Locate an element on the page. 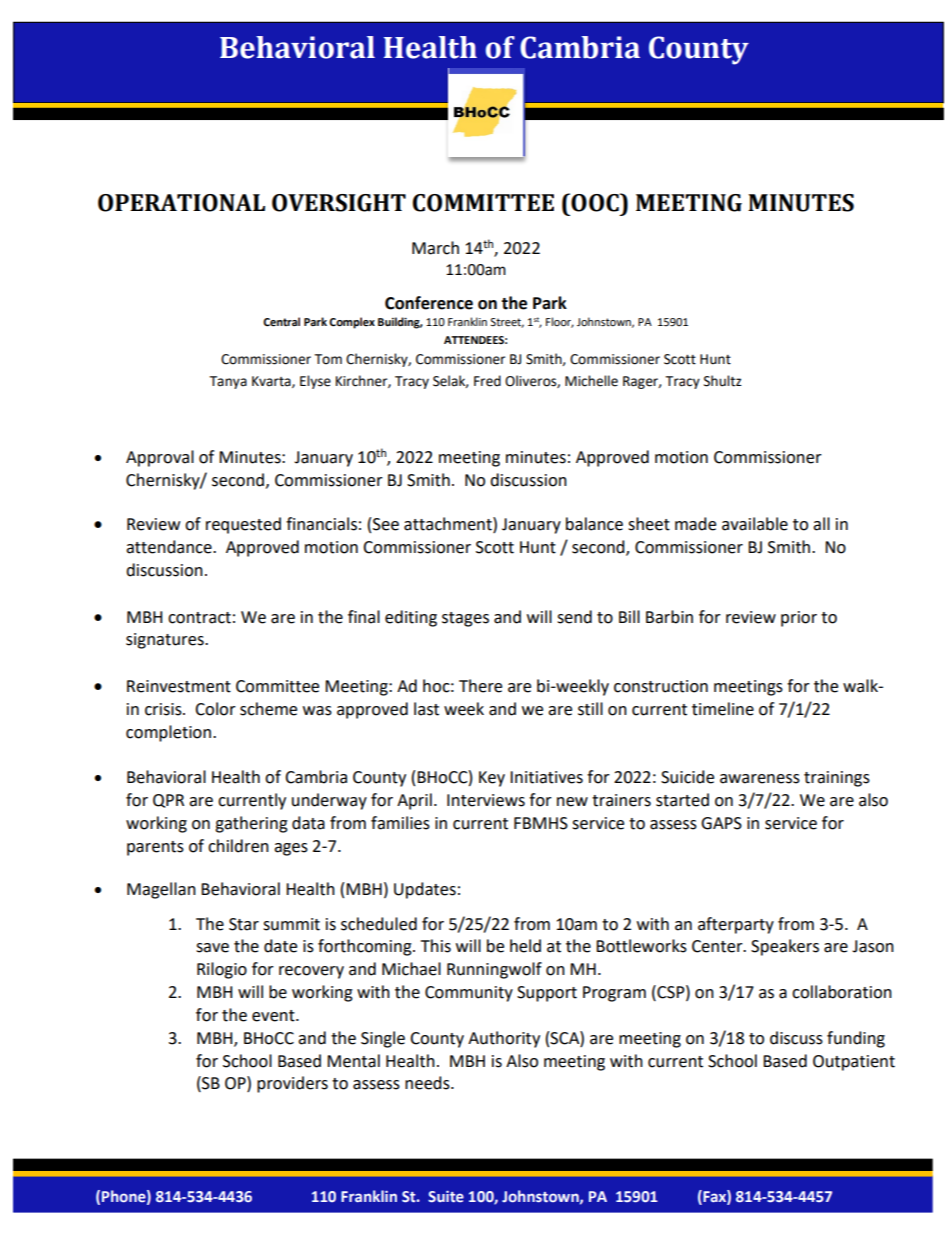 This page has height=1233, width=952. OOC is located at coordinates (595, 202).
